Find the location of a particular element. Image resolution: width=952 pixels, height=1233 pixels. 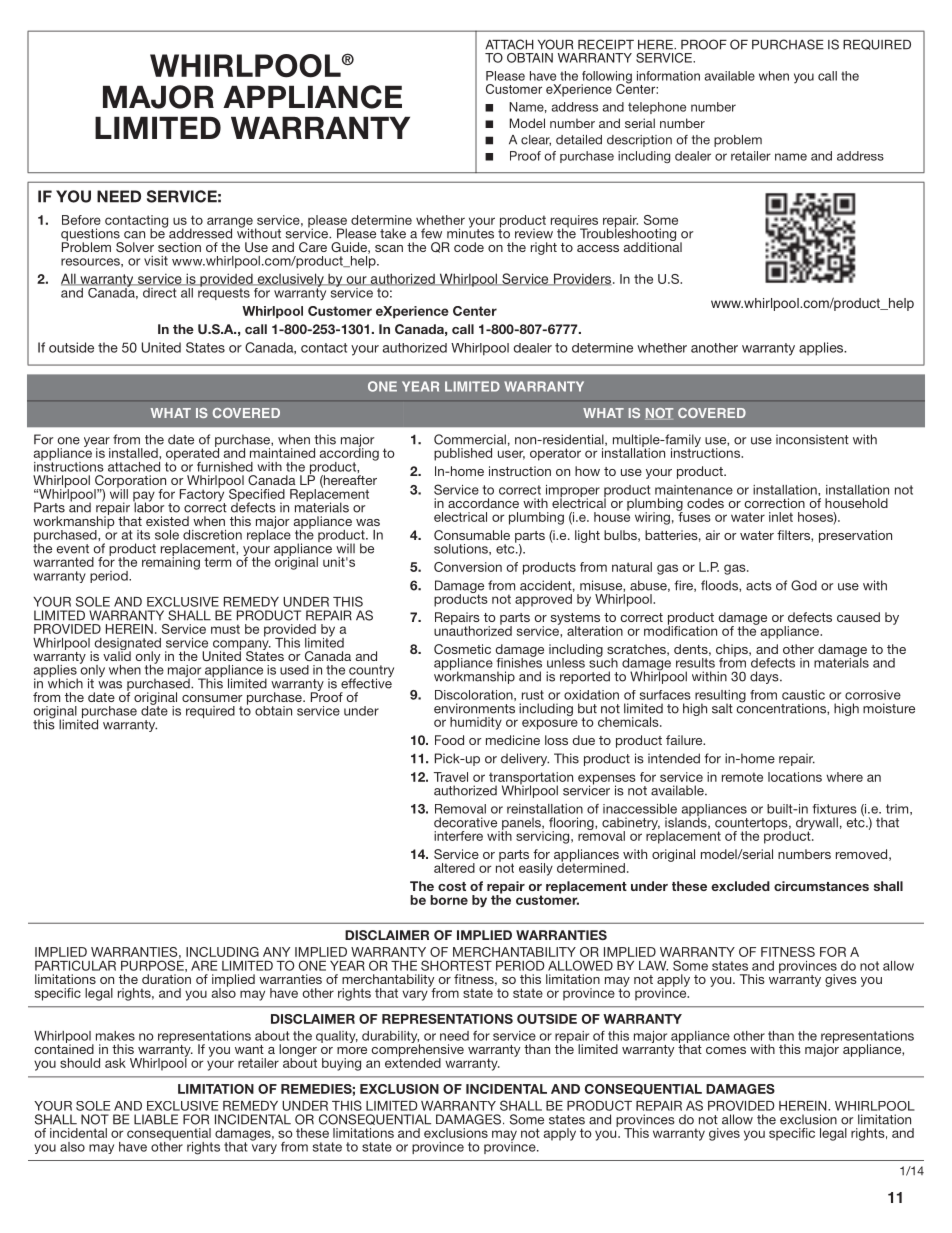

information is located at coordinates (668, 76).
